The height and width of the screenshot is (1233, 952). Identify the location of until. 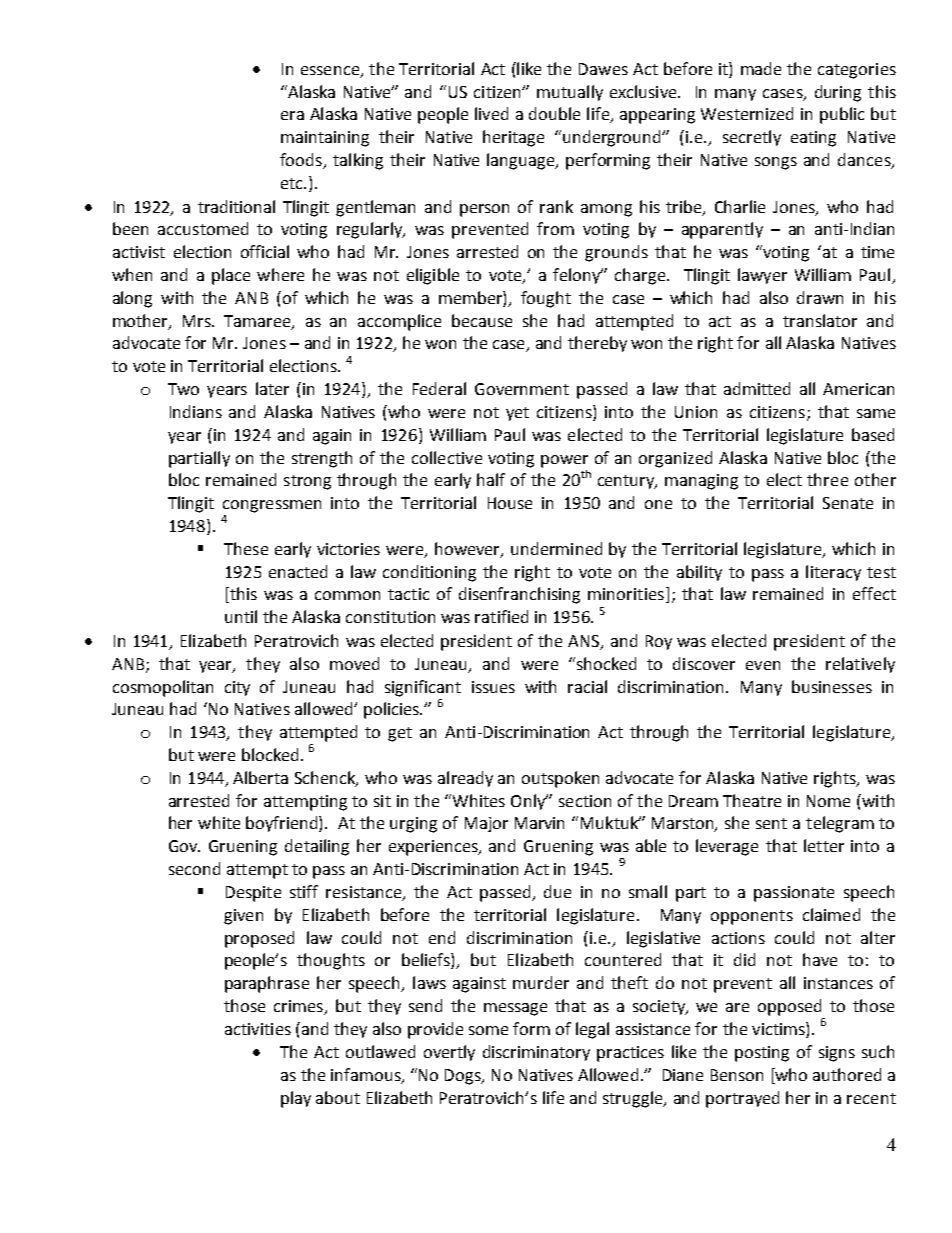
(241, 616).
